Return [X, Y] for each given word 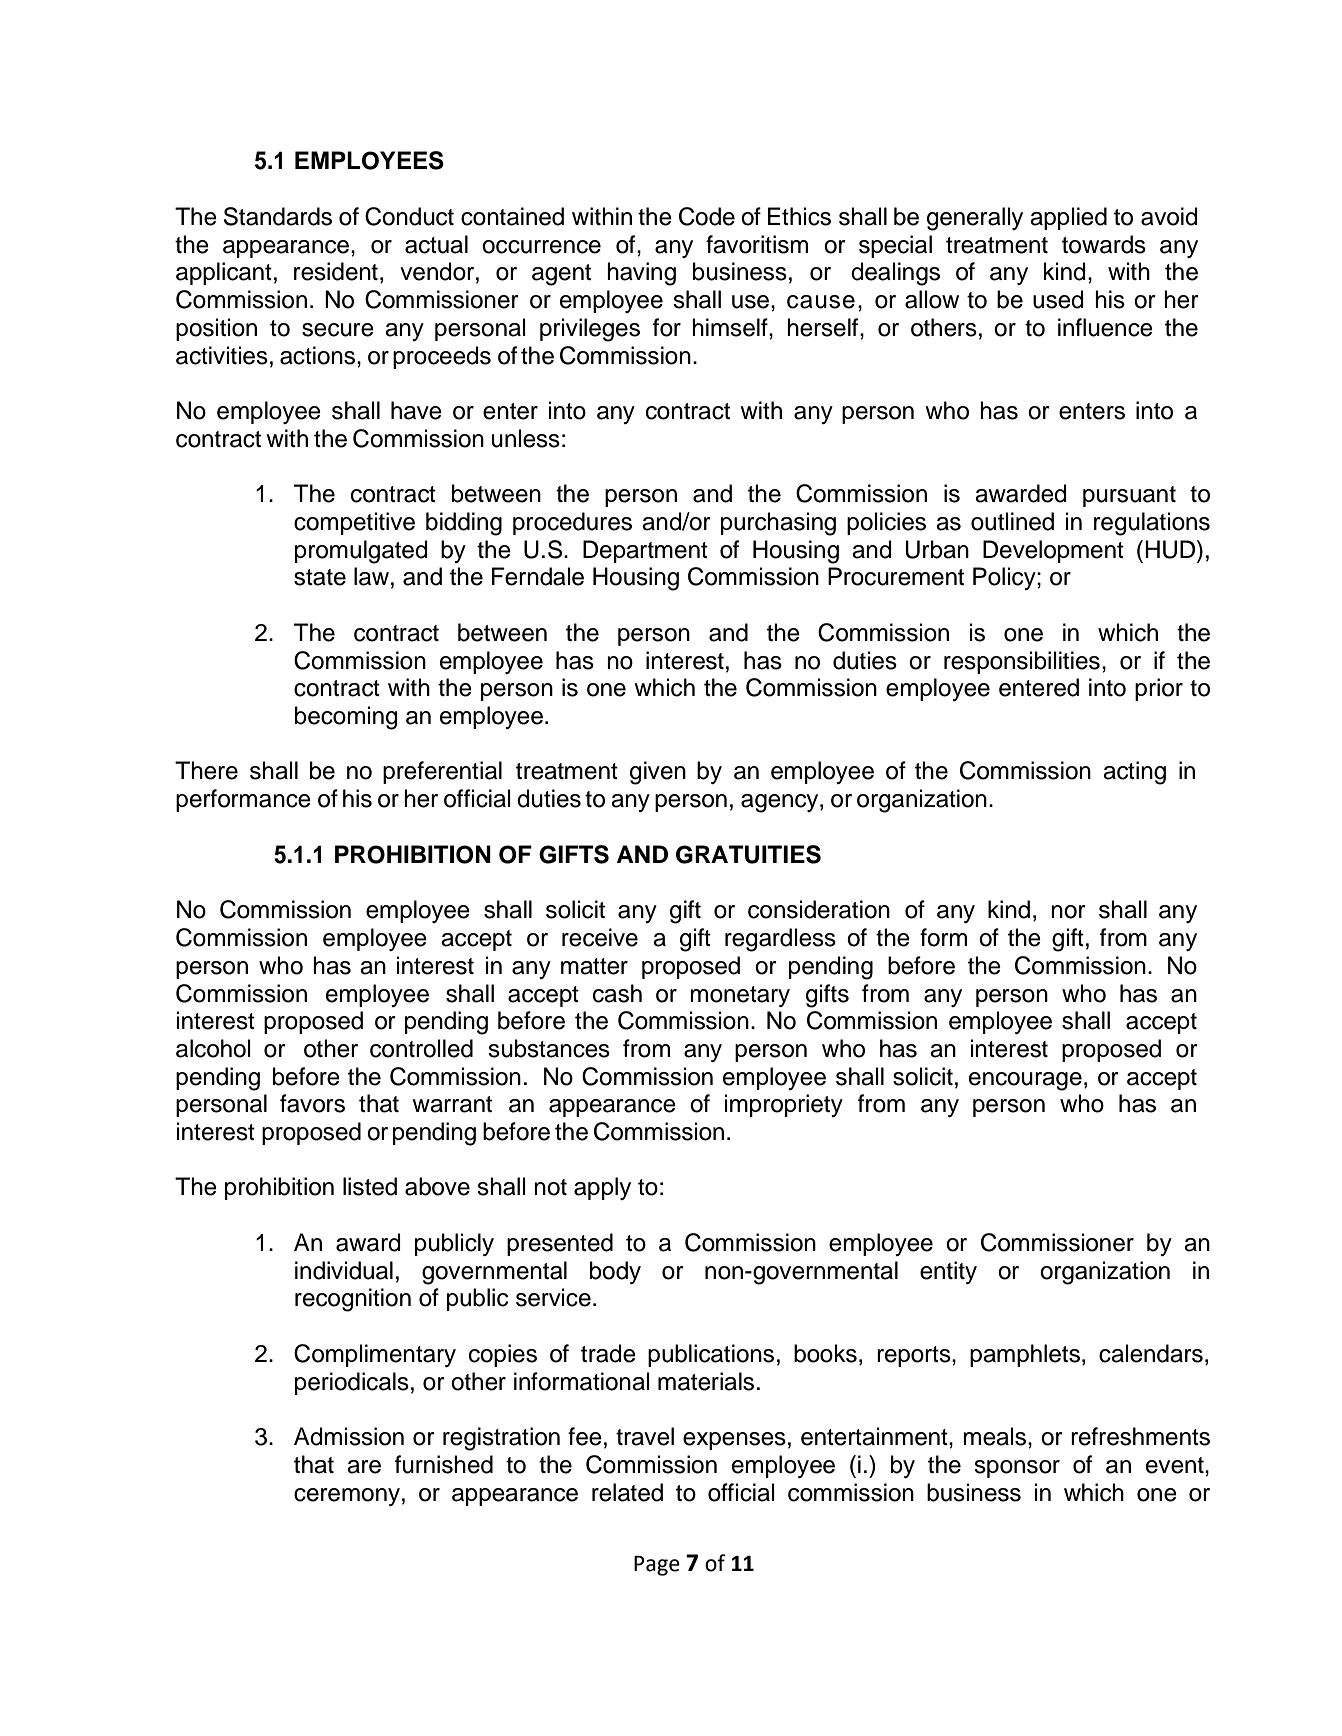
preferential [442, 772]
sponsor [1017, 1469]
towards [1104, 244]
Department [645, 551]
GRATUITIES [748, 854]
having [641, 274]
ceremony [347, 1497]
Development [1053, 551]
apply [602, 1188]
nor [1068, 912]
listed [370, 1186]
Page [657, 1566]
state [320, 577]
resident [336, 271]
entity [948, 1272]
